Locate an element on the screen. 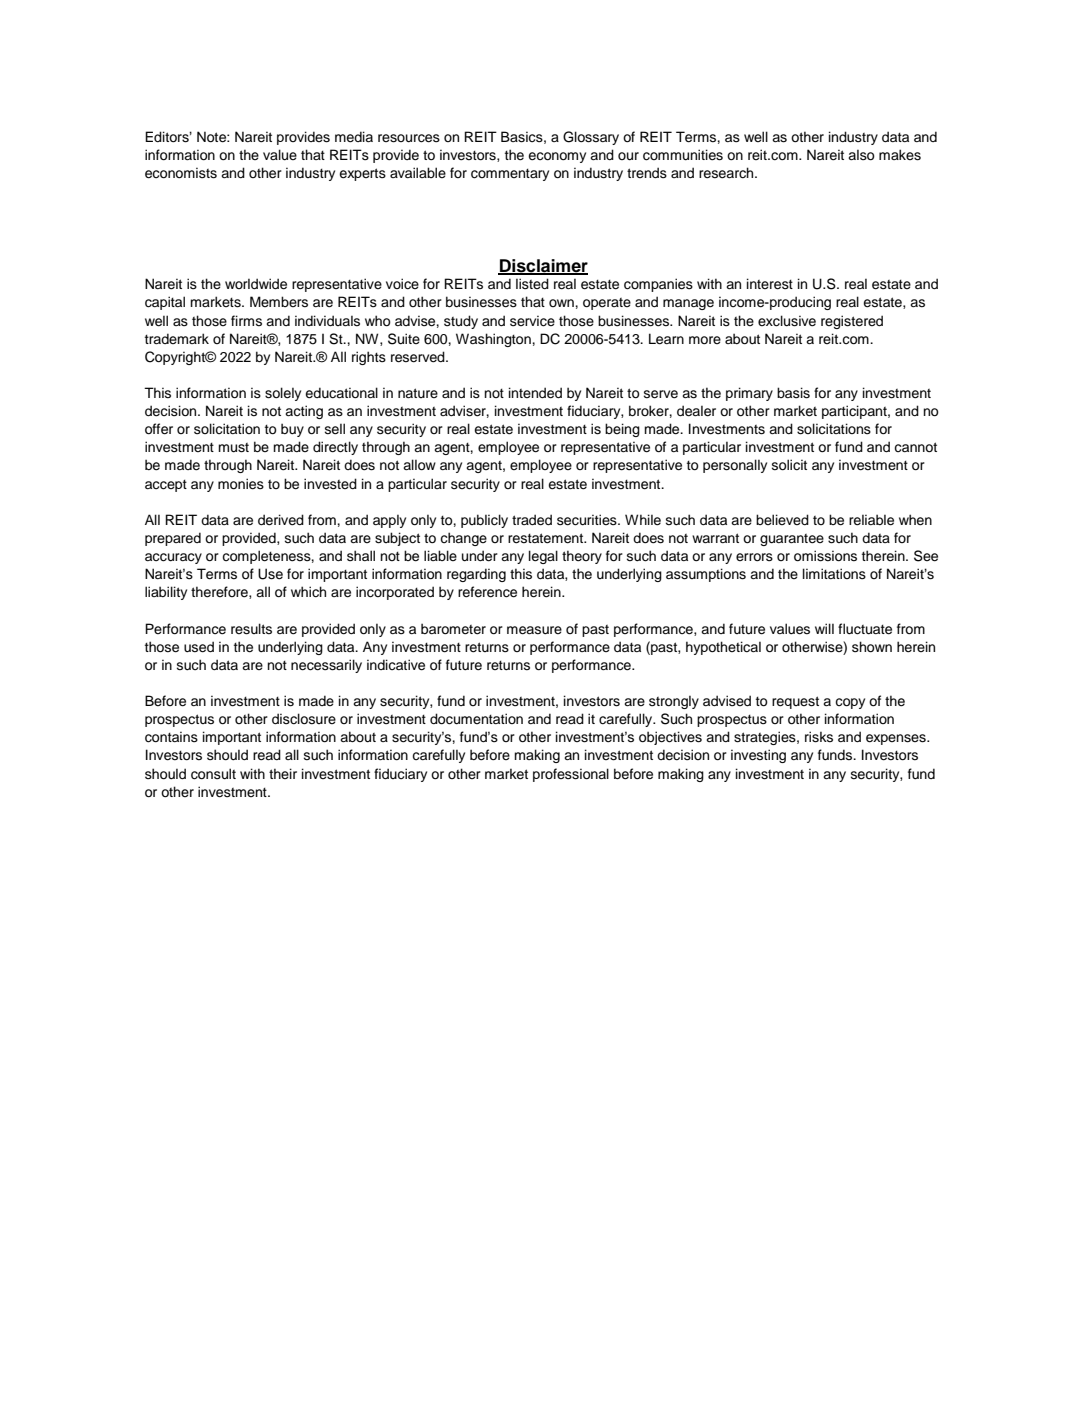 The height and width of the screenshot is (1407, 1087). derived is located at coordinates (281, 520).
